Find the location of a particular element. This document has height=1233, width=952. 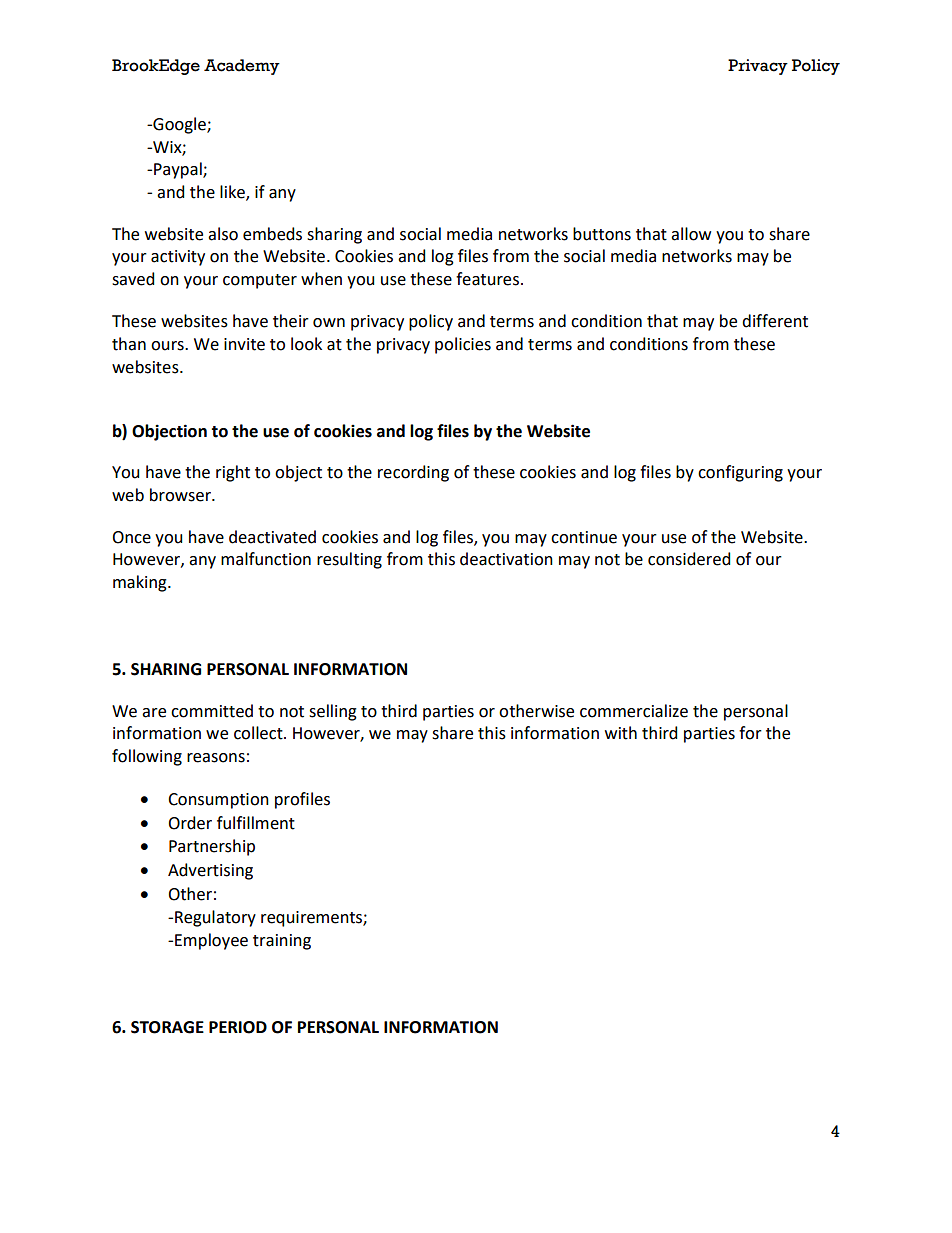

configuring is located at coordinates (740, 473).
